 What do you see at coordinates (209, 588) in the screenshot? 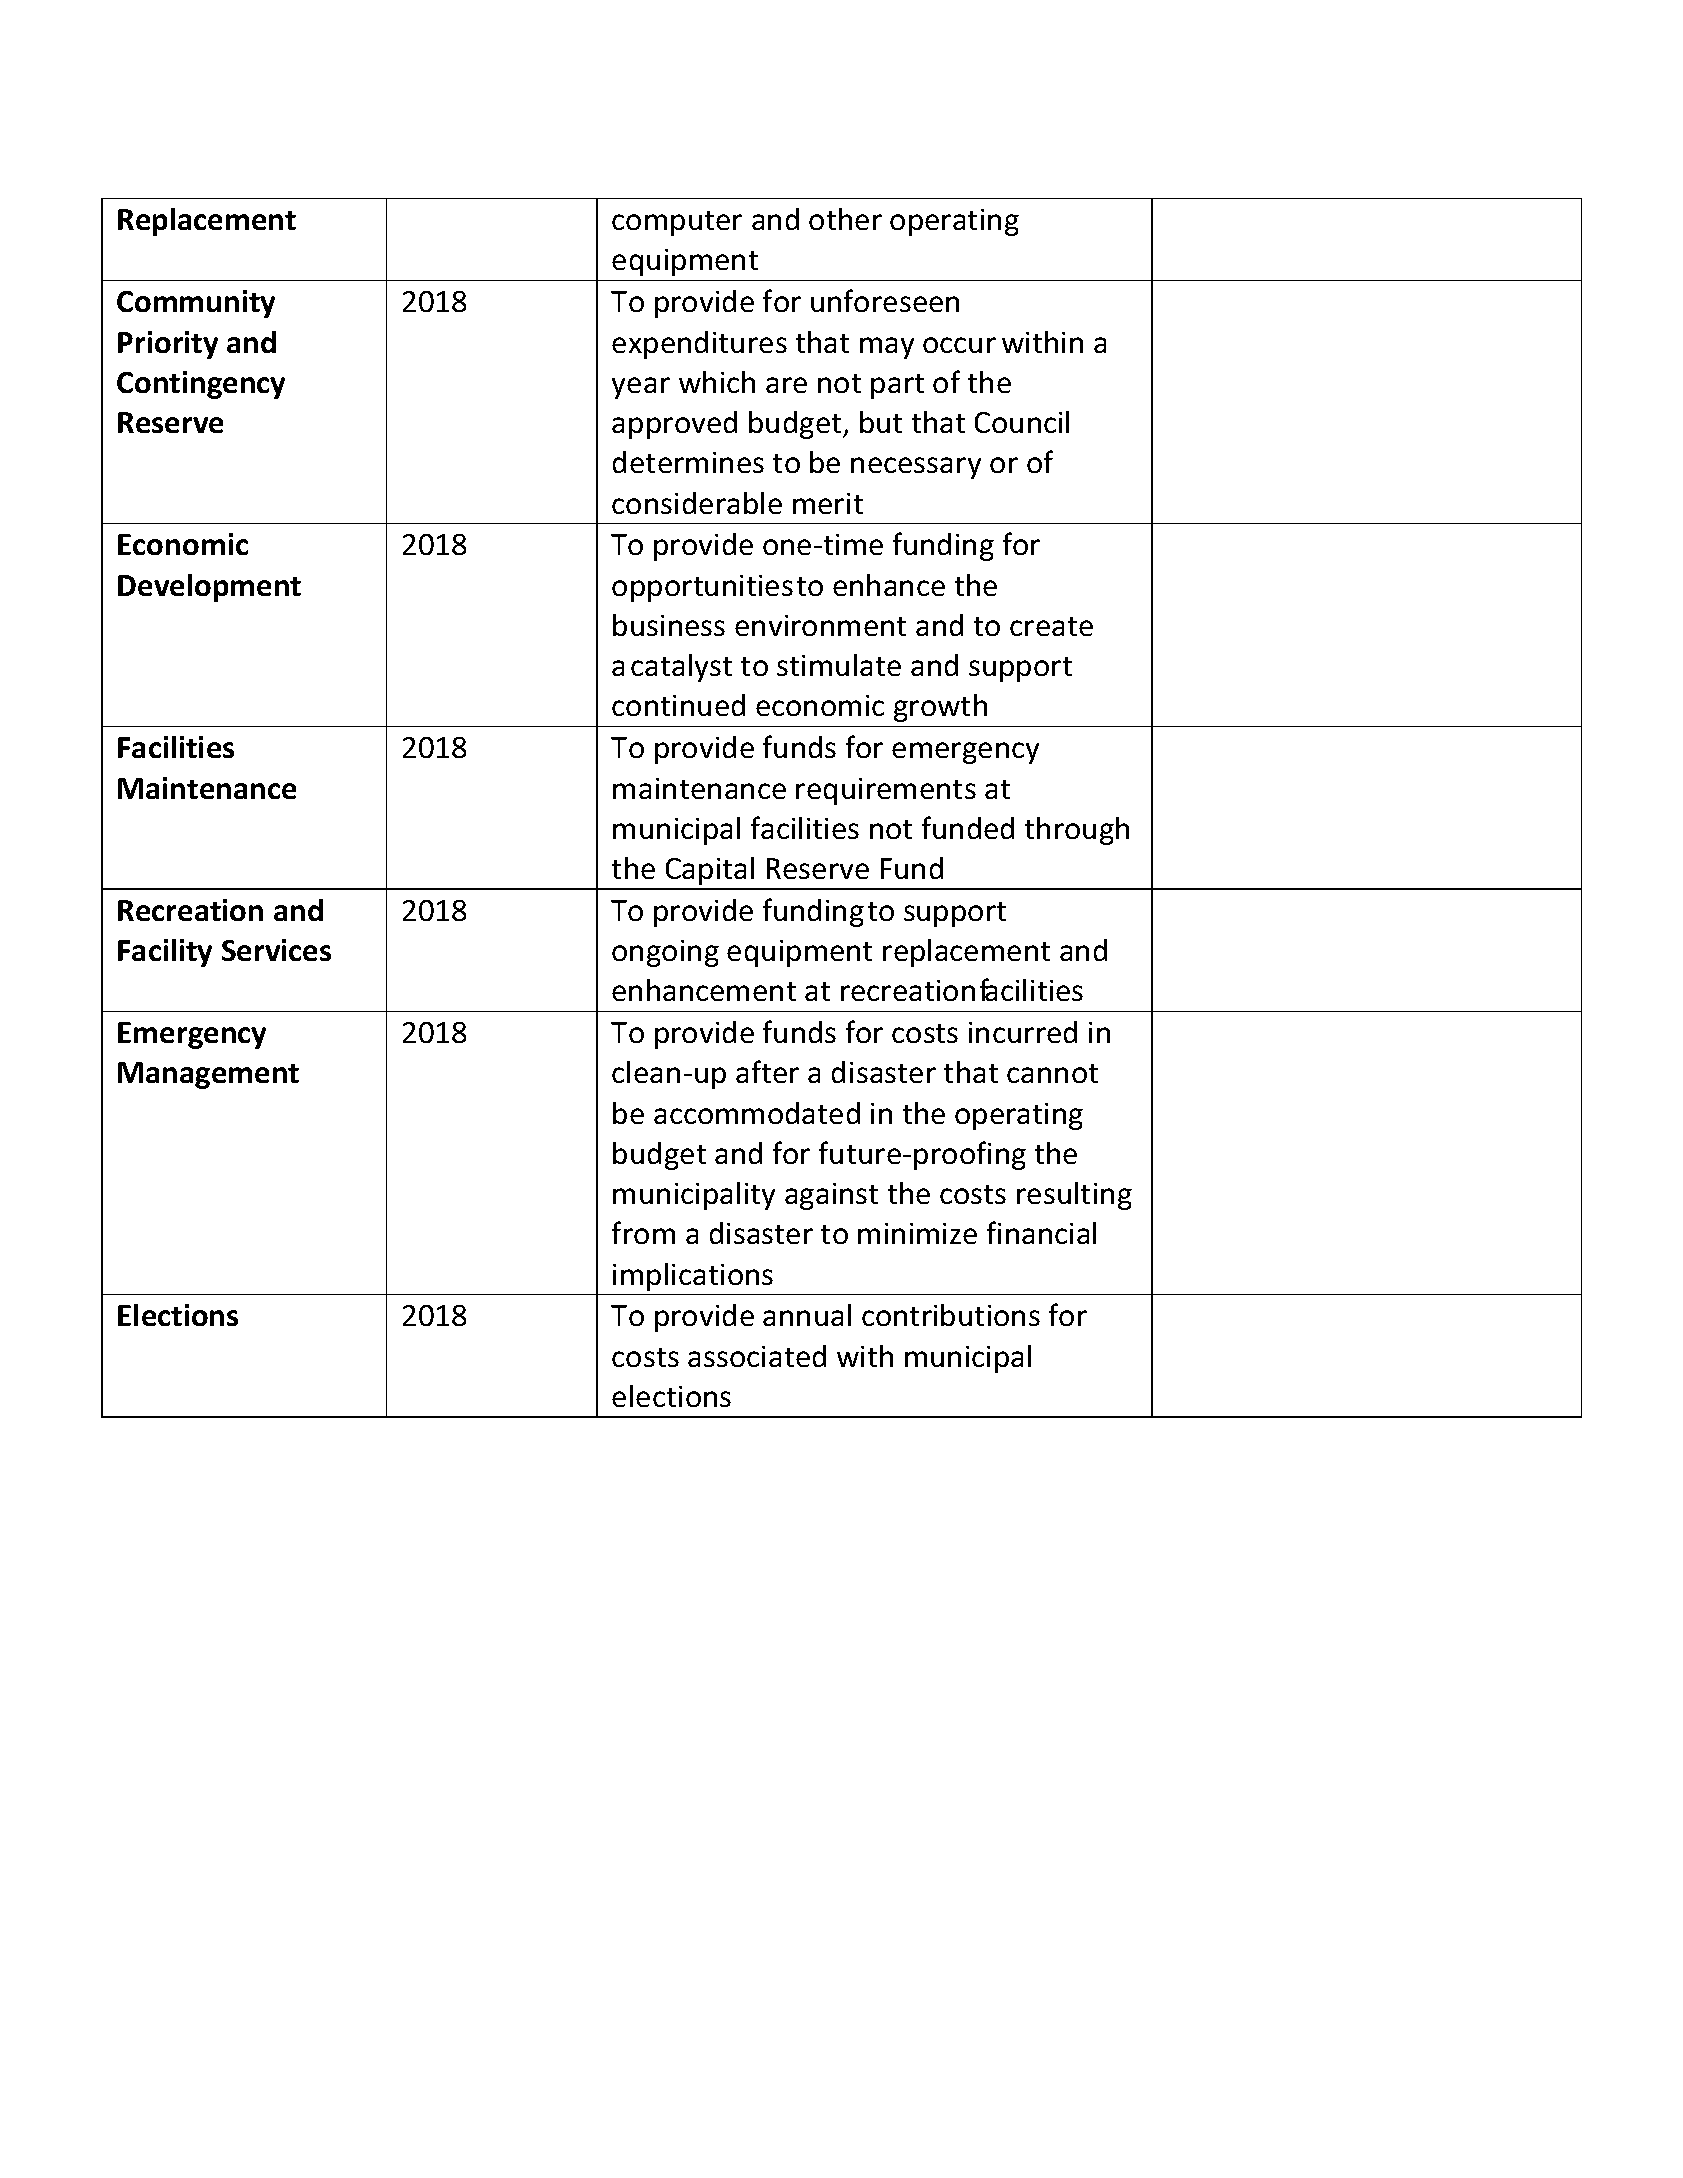
I see `Development` at bounding box center [209, 588].
